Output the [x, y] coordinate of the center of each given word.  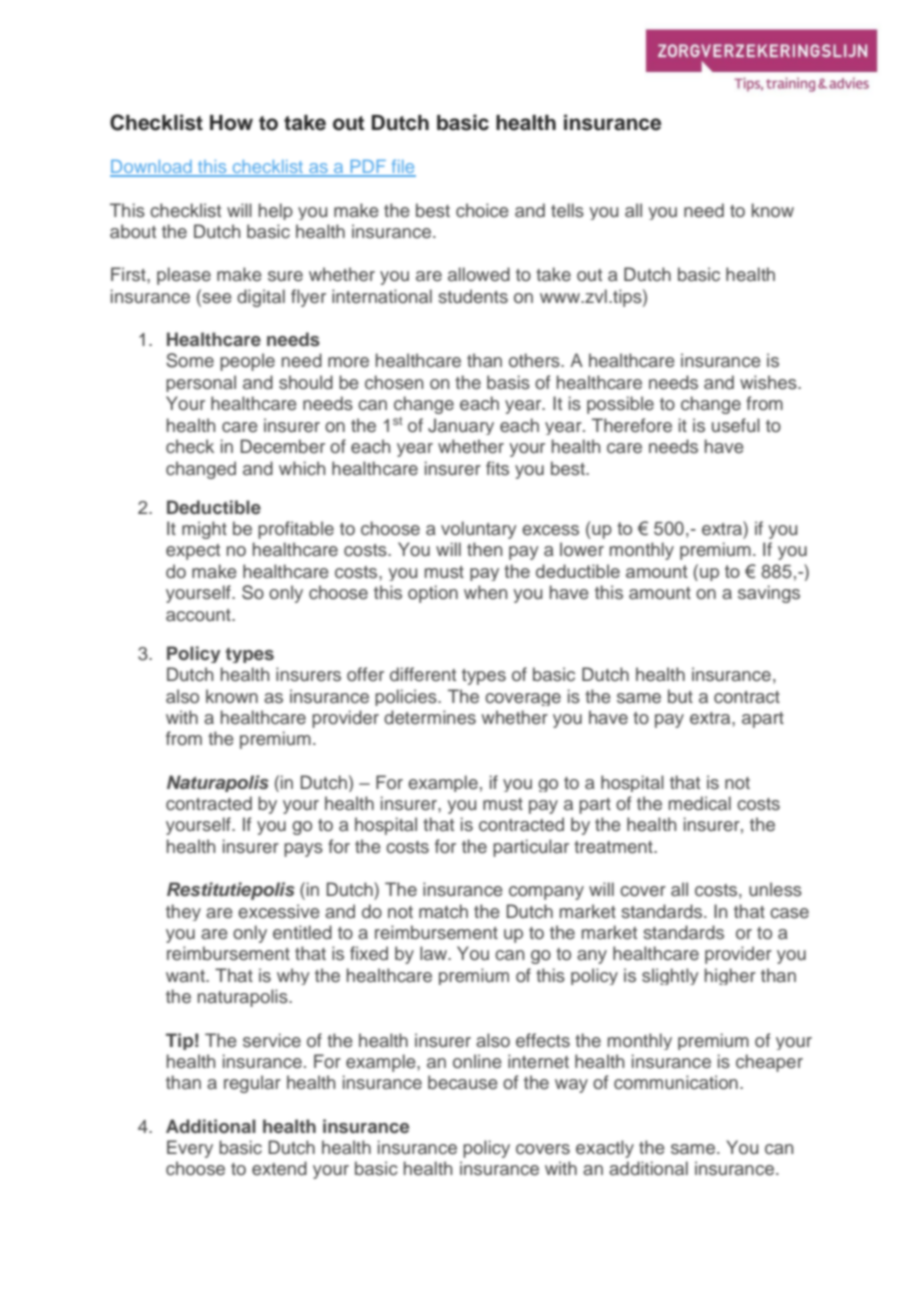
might [204, 530]
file [402, 167]
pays [303, 850]
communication [676, 1082]
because [463, 1082]
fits [497, 468]
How [231, 123]
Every [190, 1149]
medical [700, 803]
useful [736, 425]
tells [567, 210]
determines [430, 717]
